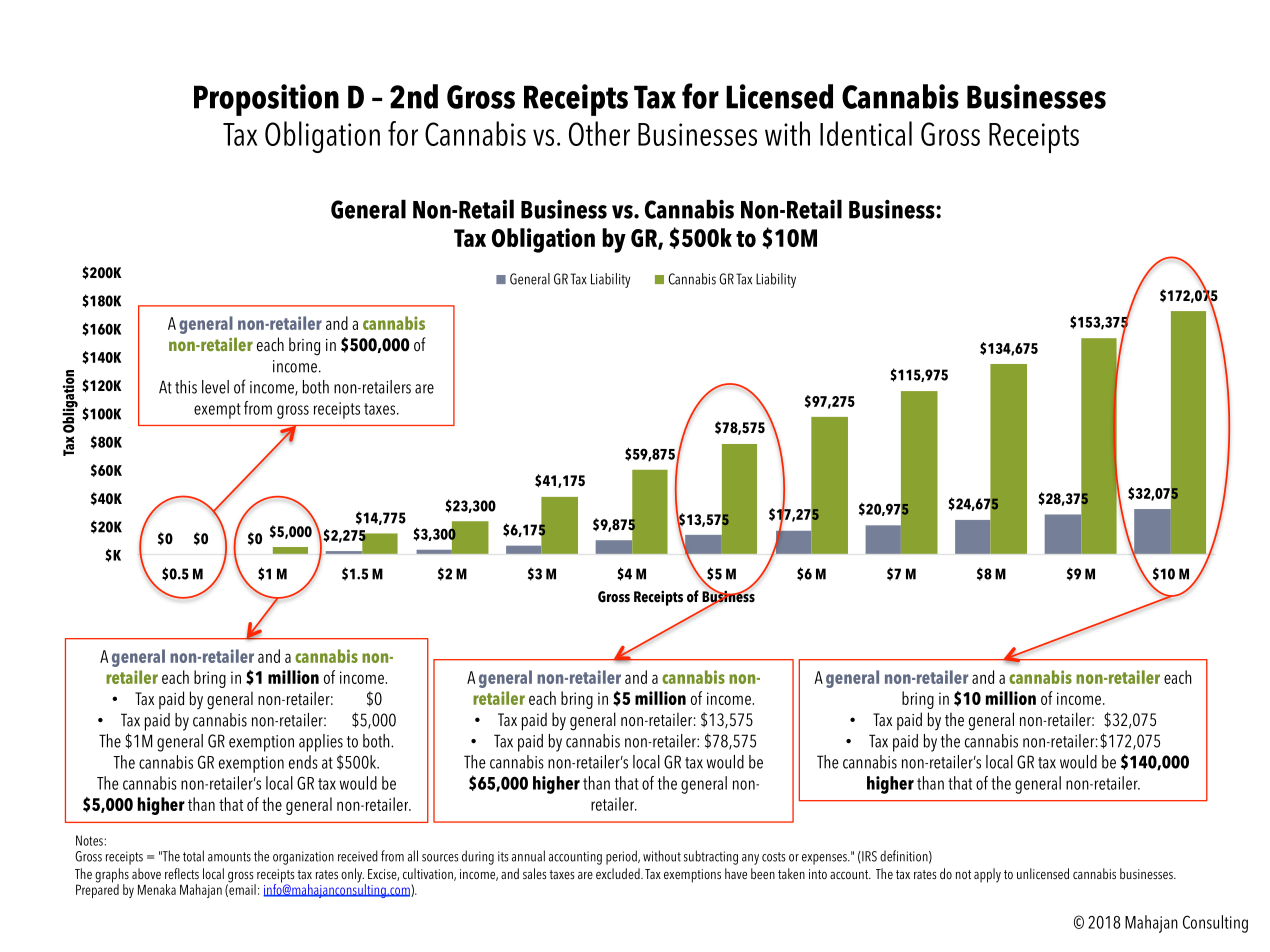 This page has height=952, width=1270. Describe the element at coordinates (599, 133) in the page. I see `Other` at that location.
